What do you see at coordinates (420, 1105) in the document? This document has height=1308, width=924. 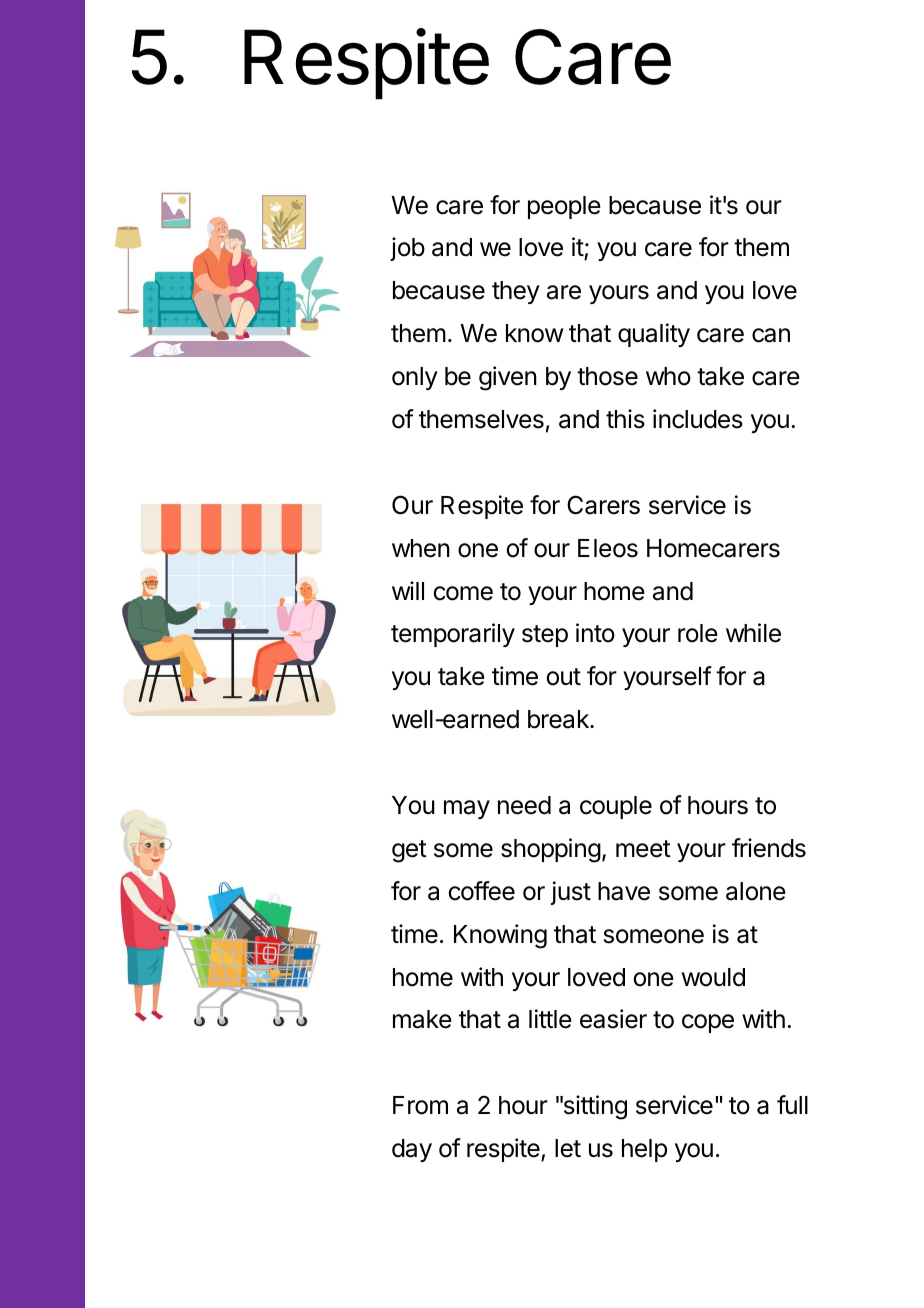 I see `From` at bounding box center [420, 1105].
